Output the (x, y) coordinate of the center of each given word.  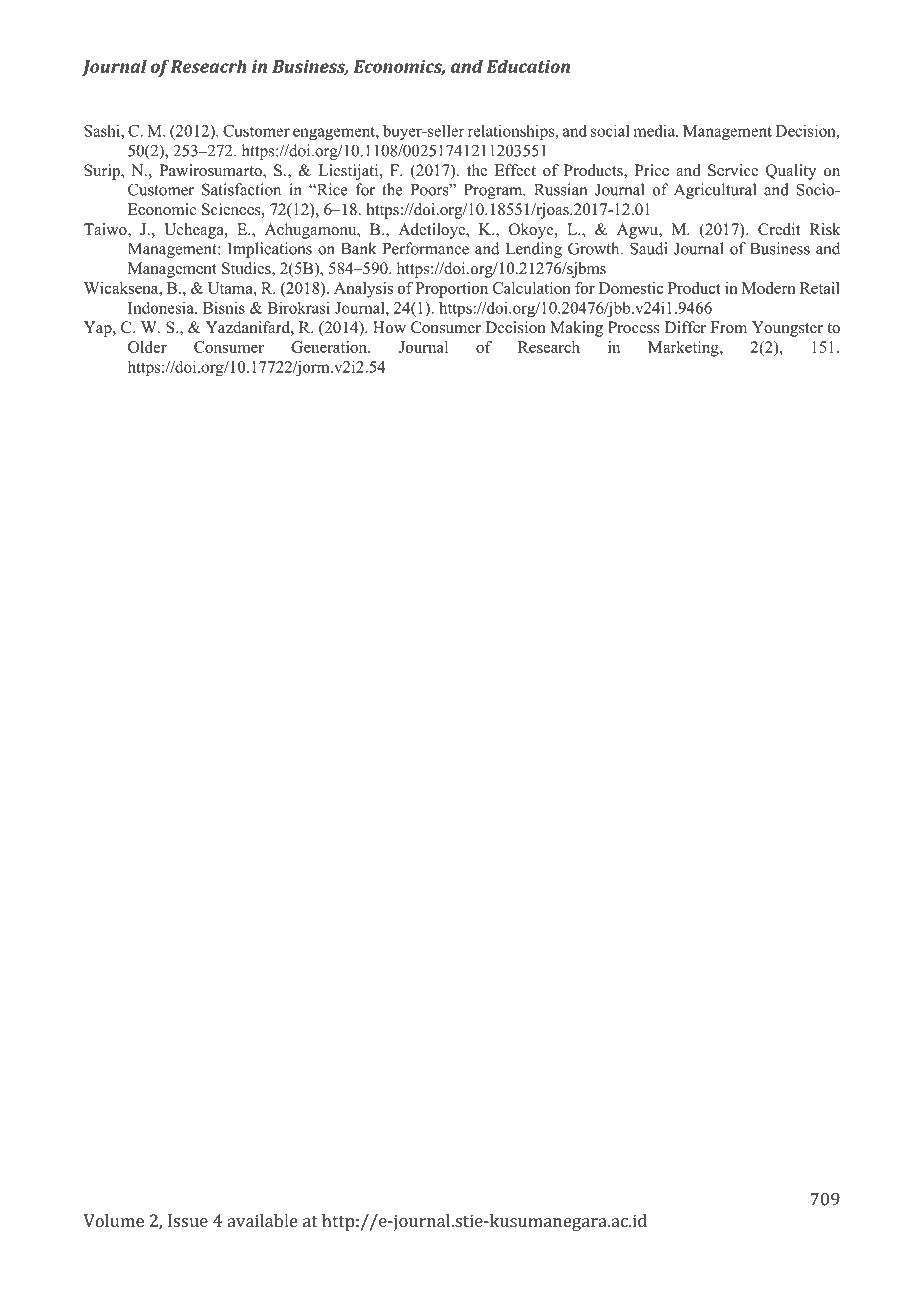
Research (549, 347)
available (263, 1220)
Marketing (684, 349)
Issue (188, 1220)
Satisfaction (241, 189)
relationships (512, 132)
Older (147, 347)
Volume (114, 1220)
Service (733, 170)
